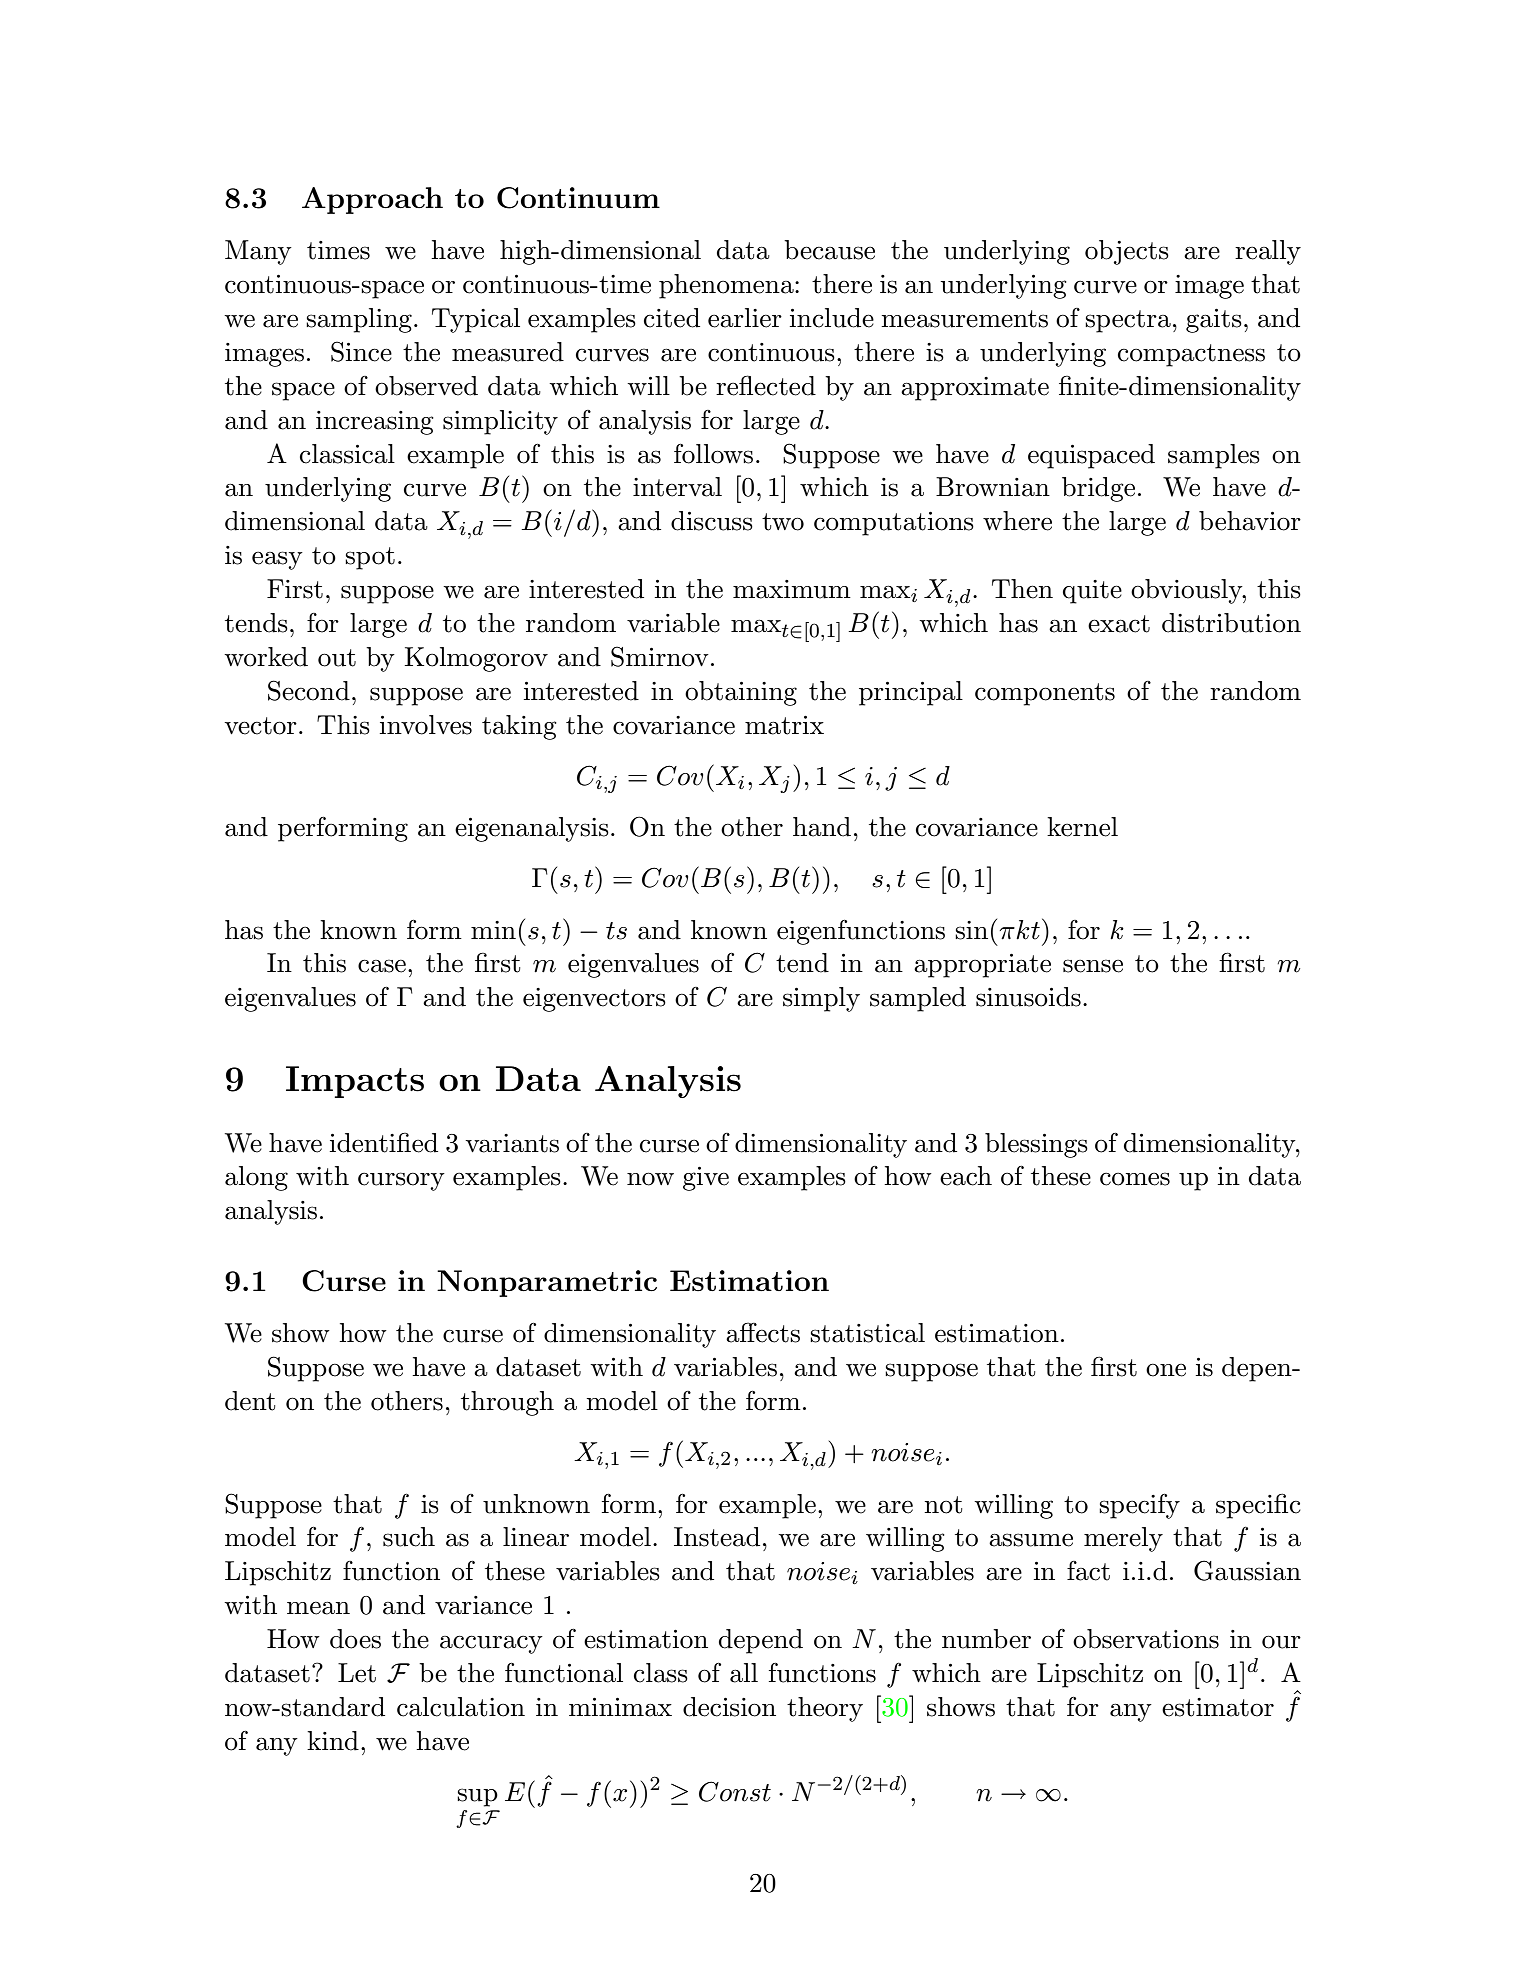  Describe the element at coordinates (829, 250) in the page. I see `because` at that location.
